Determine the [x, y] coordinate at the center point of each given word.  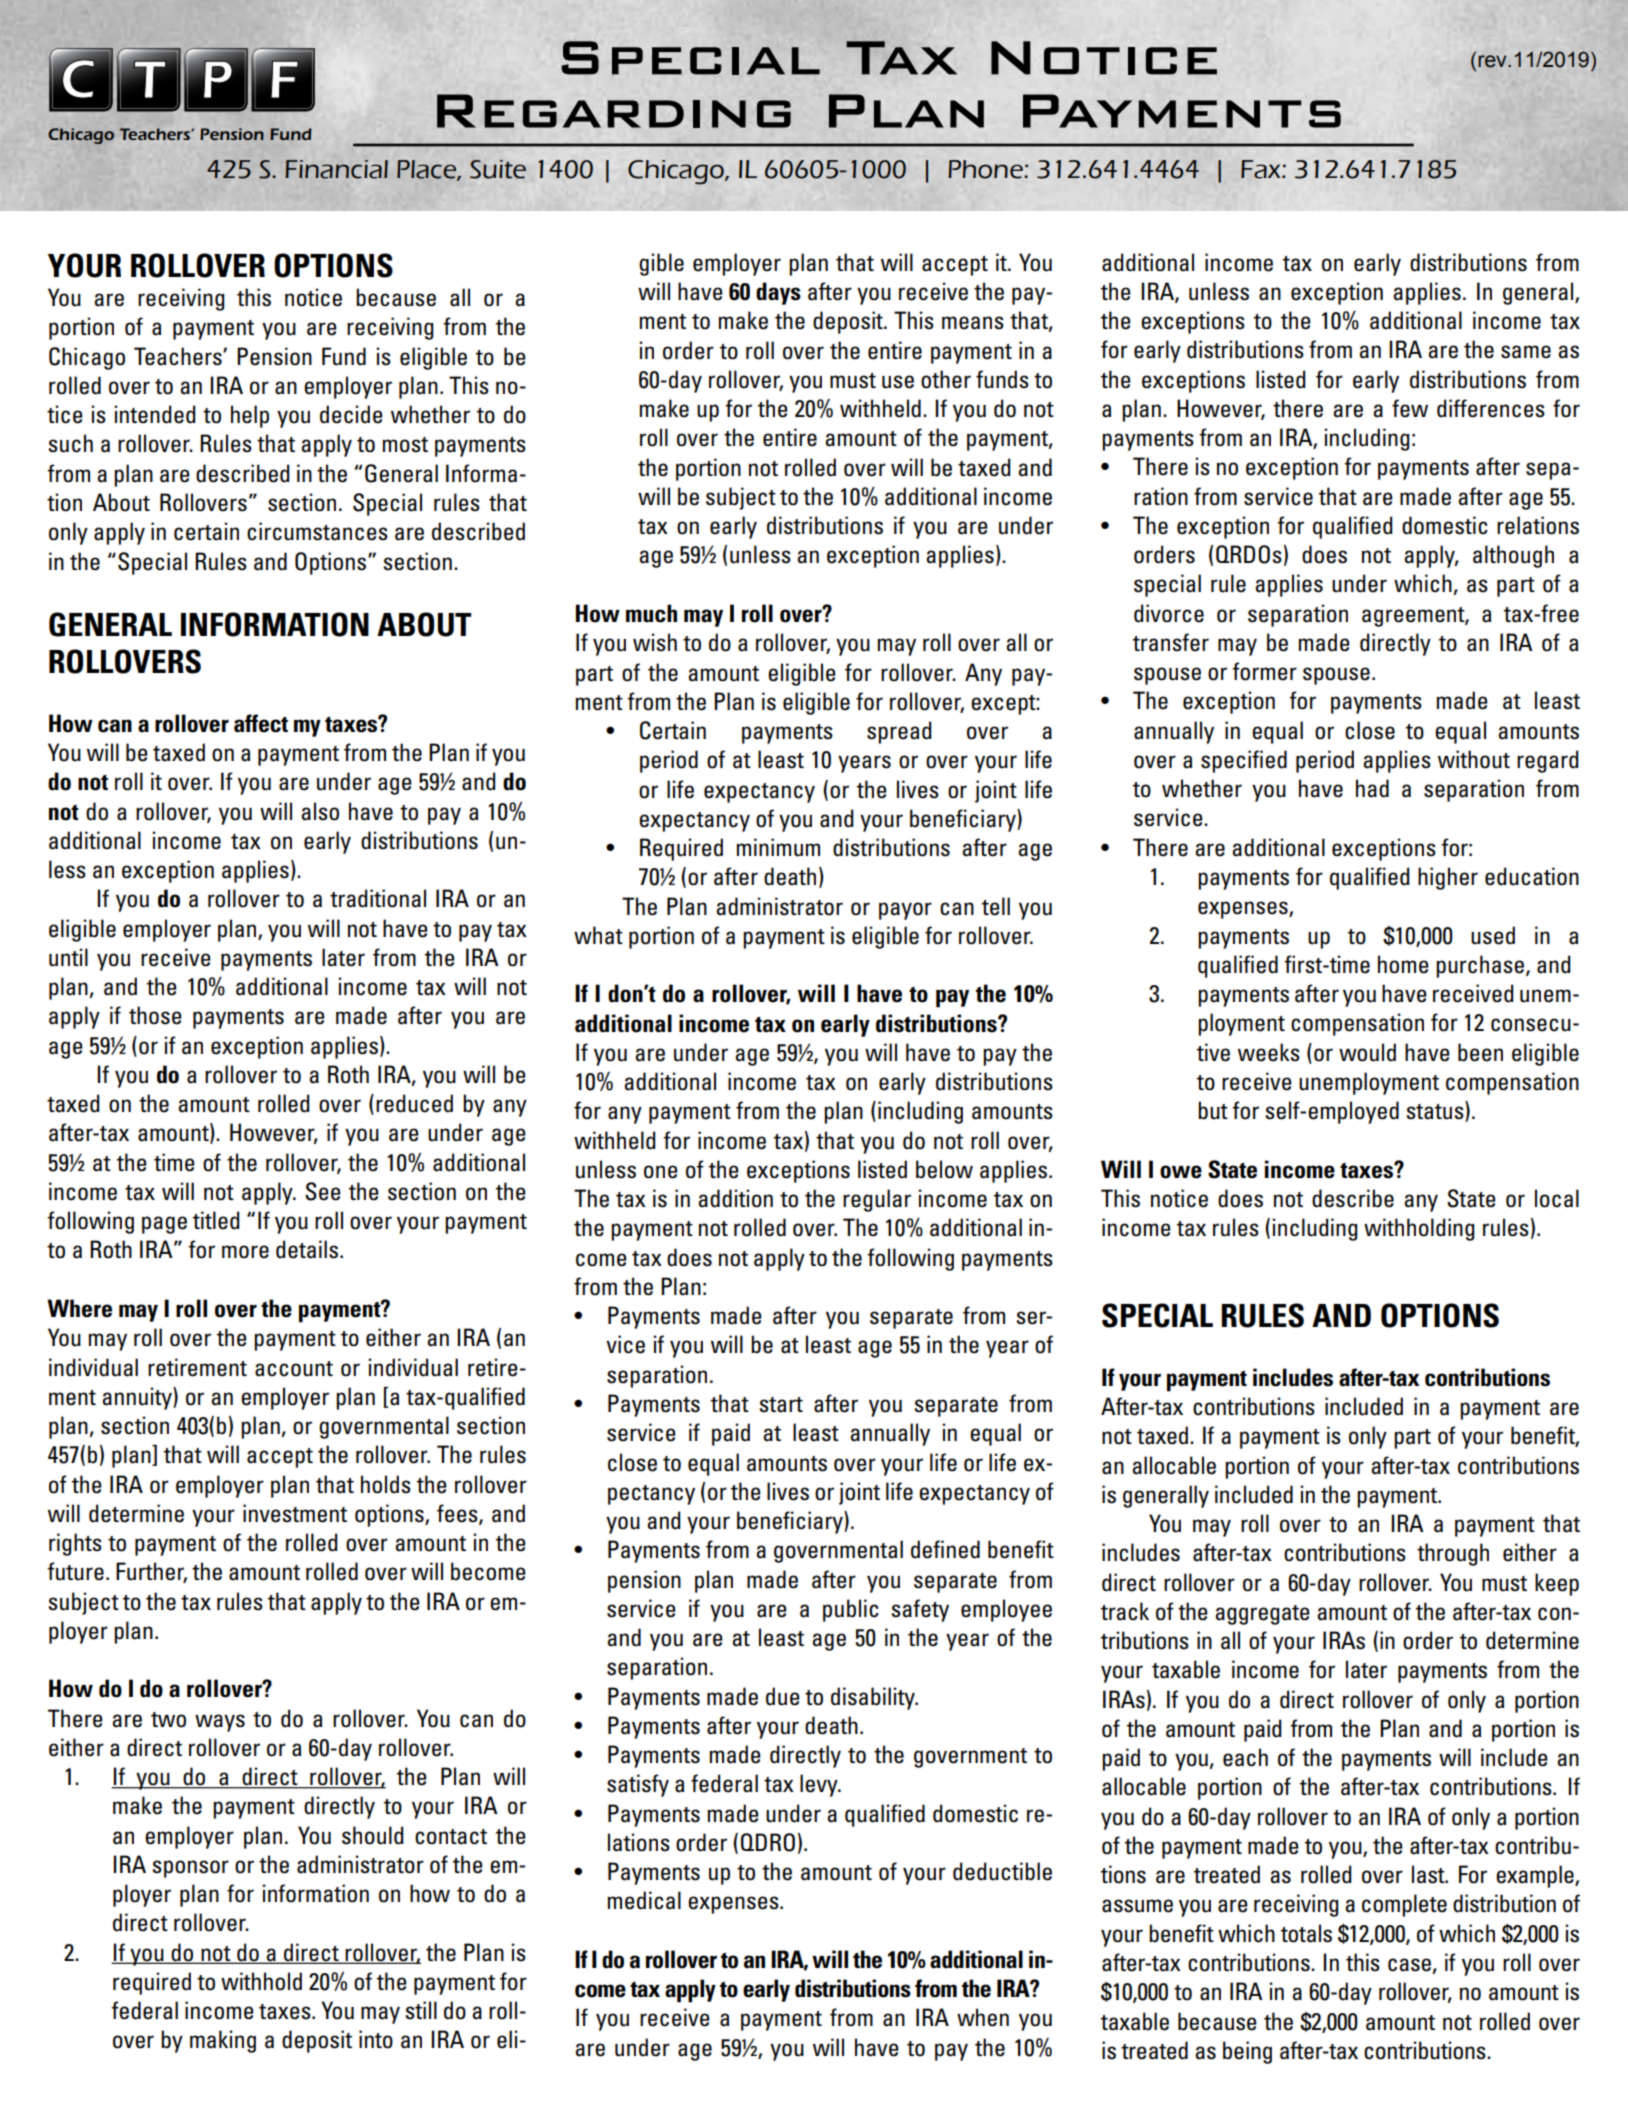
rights [75, 1544]
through [1453, 1554]
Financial [336, 169]
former [1264, 671]
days [778, 293]
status [1436, 1111]
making [223, 2041]
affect [261, 723]
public [851, 1610]
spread [899, 732]
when [983, 2017]
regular [877, 1200]
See [323, 1191]
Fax [1262, 169]
